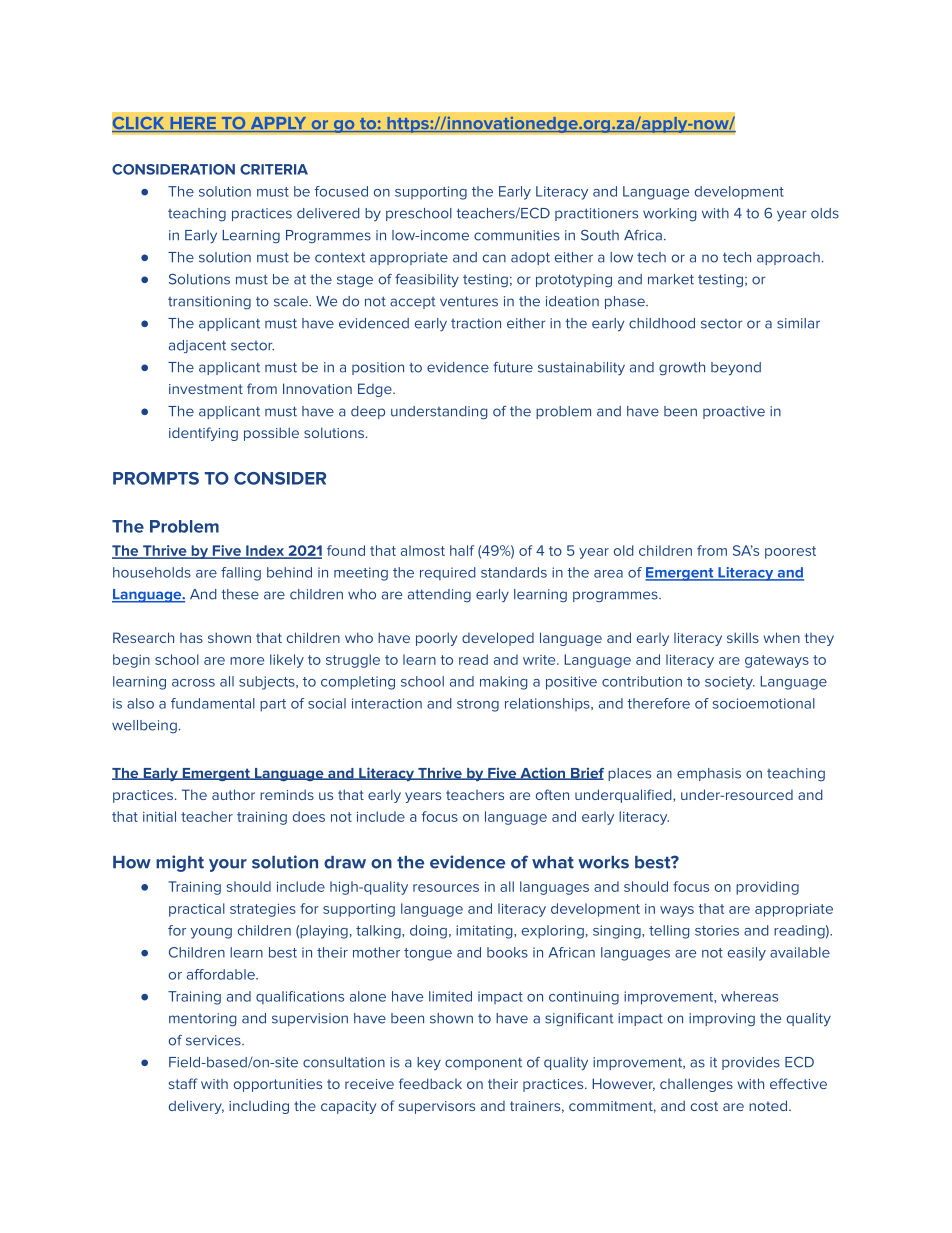 Image resolution: width=952 pixels, height=1233 pixels. I want to click on more, so click(247, 661).
